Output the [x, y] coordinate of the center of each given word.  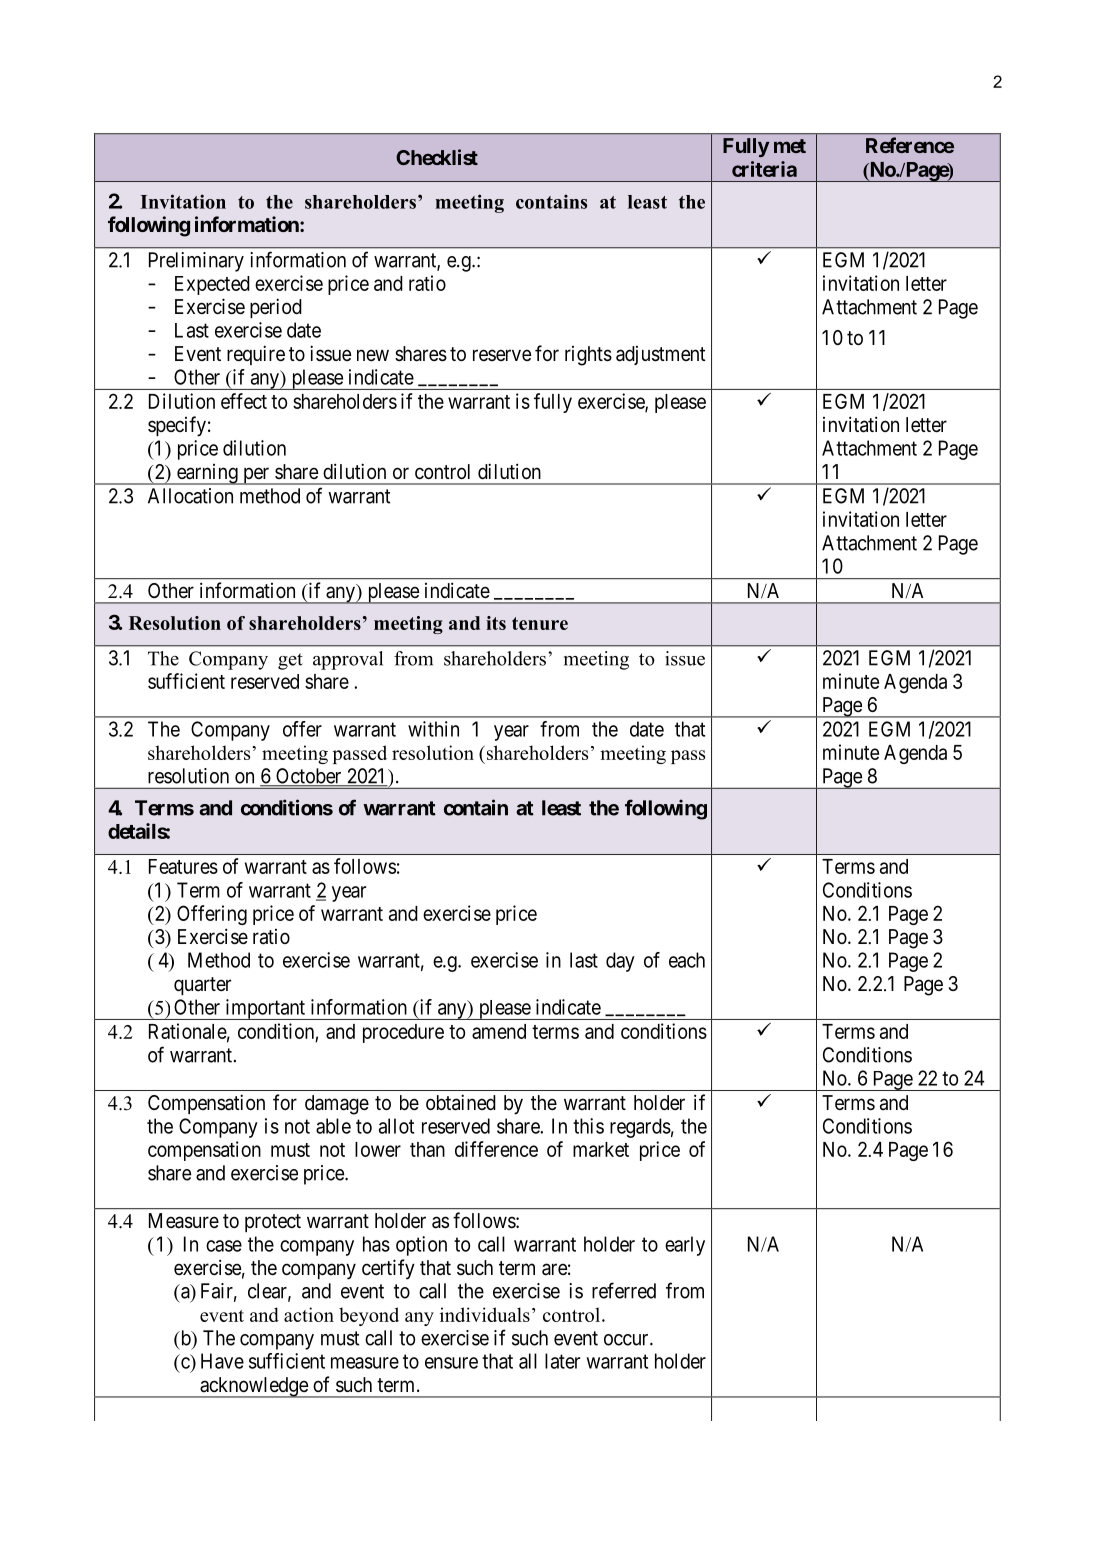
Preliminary [196, 262]
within [433, 729]
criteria [764, 169]
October [309, 777]
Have [222, 1361]
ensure [451, 1363]
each [687, 960]
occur [627, 1340]
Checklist [437, 157]
